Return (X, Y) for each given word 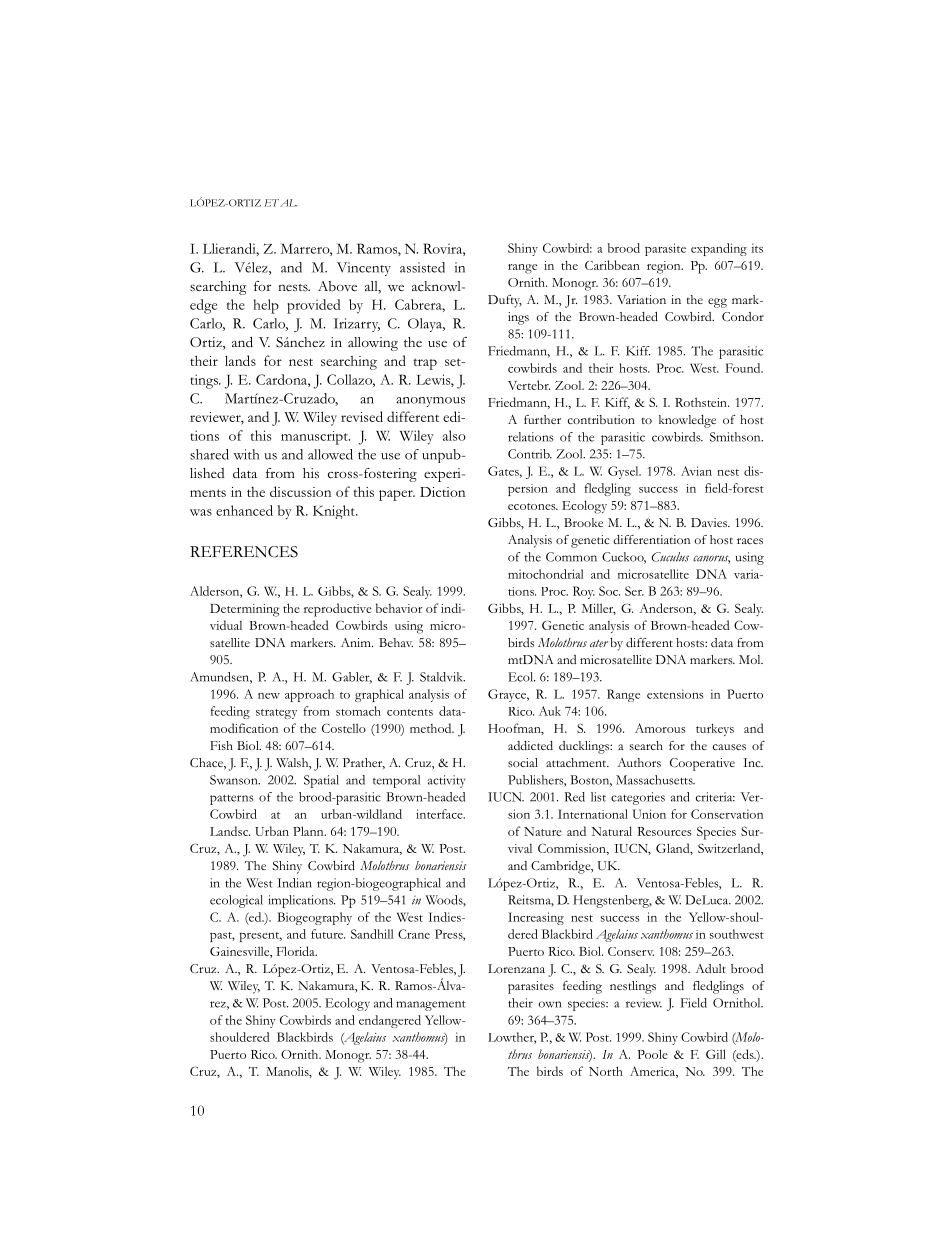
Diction (442, 492)
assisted (422, 267)
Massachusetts (655, 780)
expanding (719, 249)
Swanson (235, 780)
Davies (710, 522)
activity (446, 781)
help (266, 306)
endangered (390, 1021)
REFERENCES (244, 552)
